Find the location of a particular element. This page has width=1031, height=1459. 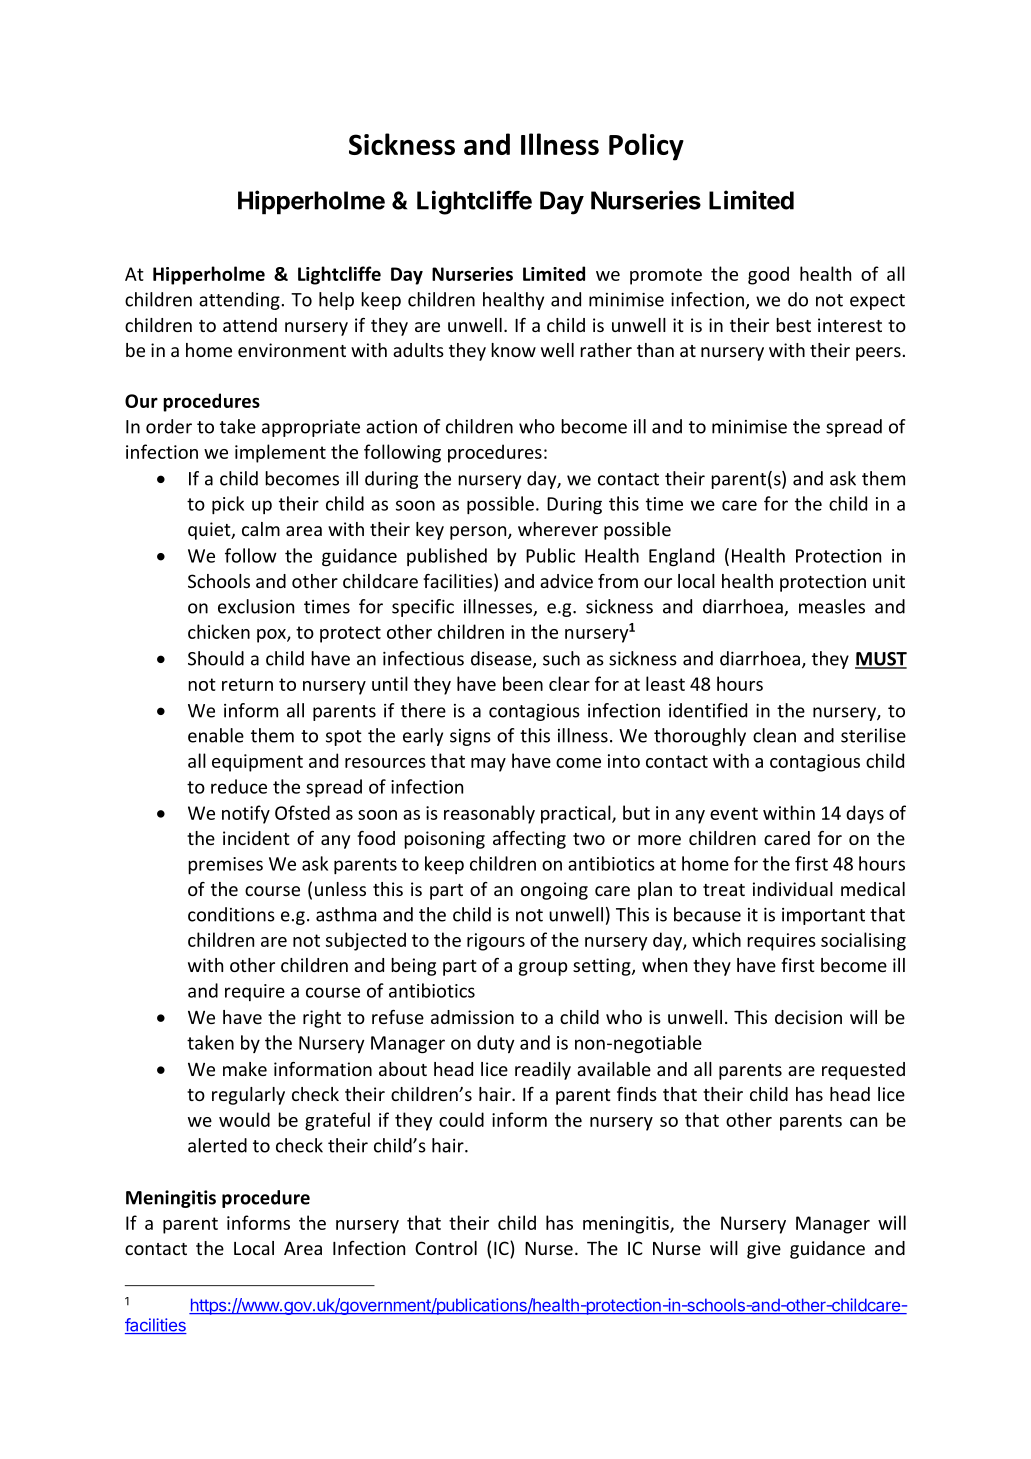

return is located at coordinates (247, 684).
